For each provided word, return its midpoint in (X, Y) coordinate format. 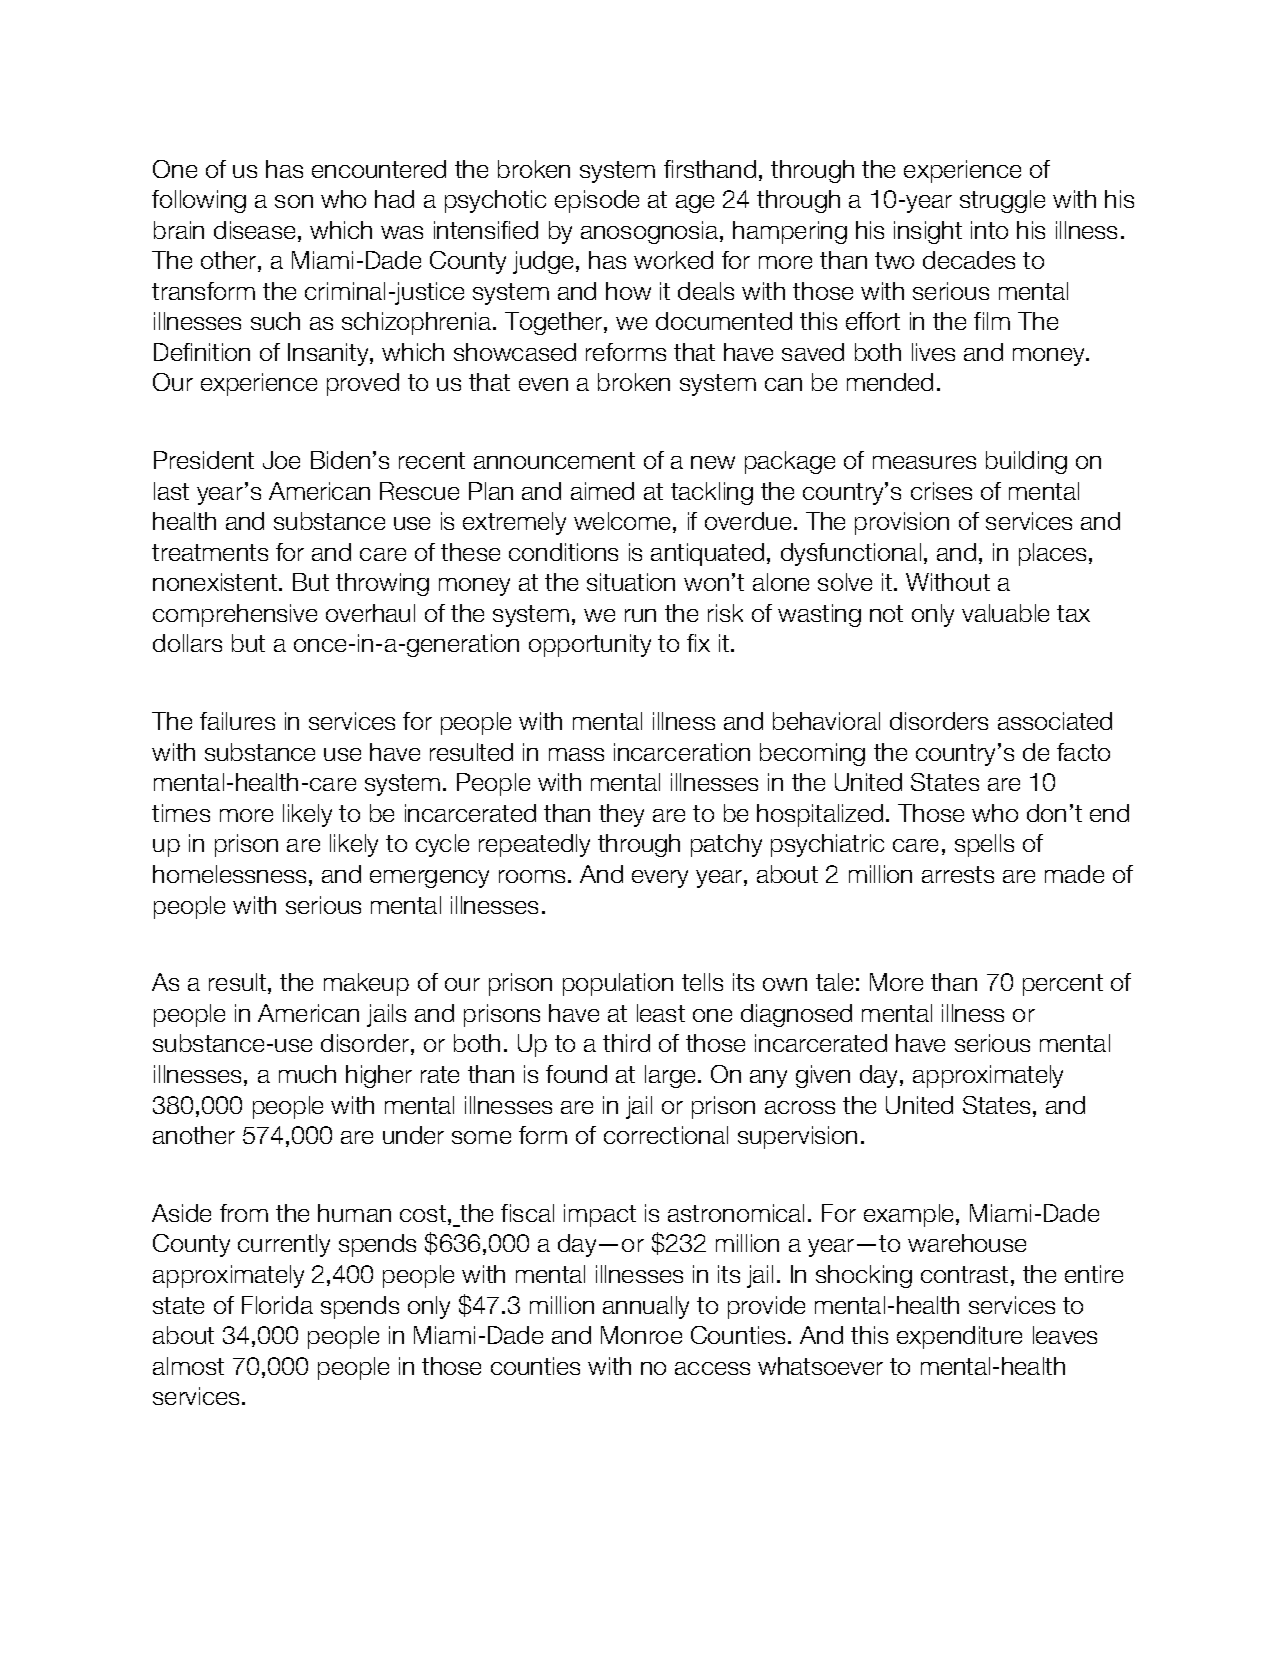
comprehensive (235, 615)
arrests (958, 874)
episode (597, 201)
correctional (666, 1135)
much (307, 1074)
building (1026, 462)
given (823, 1076)
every (660, 879)
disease (254, 230)
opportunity (590, 645)
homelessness (229, 874)
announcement (554, 460)
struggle (1002, 201)
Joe (281, 460)
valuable (1005, 613)
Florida (277, 1305)
